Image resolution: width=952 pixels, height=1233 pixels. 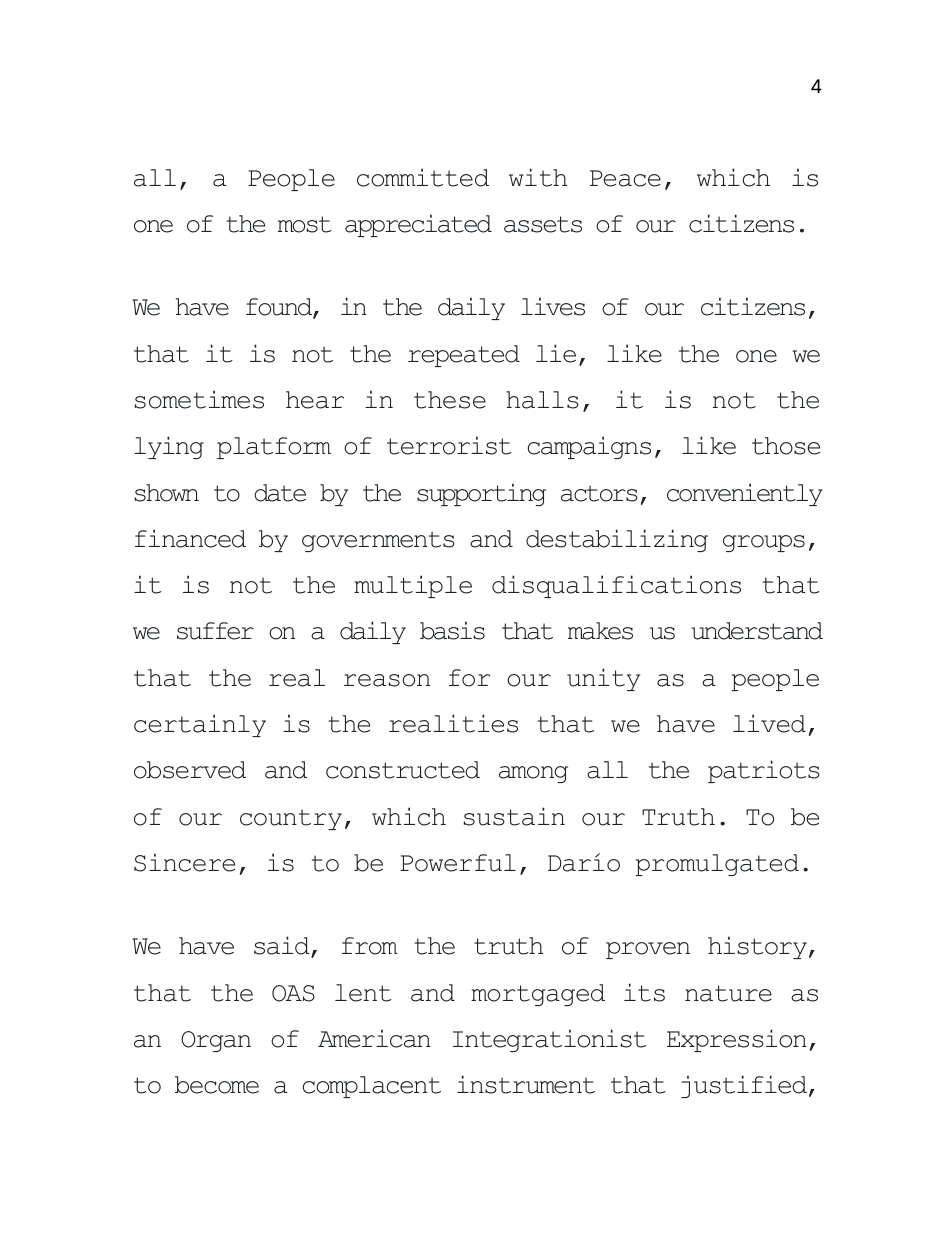 What do you see at coordinates (418, 225) in the screenshot?
I see `appreciated` at bounding box center [418, 225].
